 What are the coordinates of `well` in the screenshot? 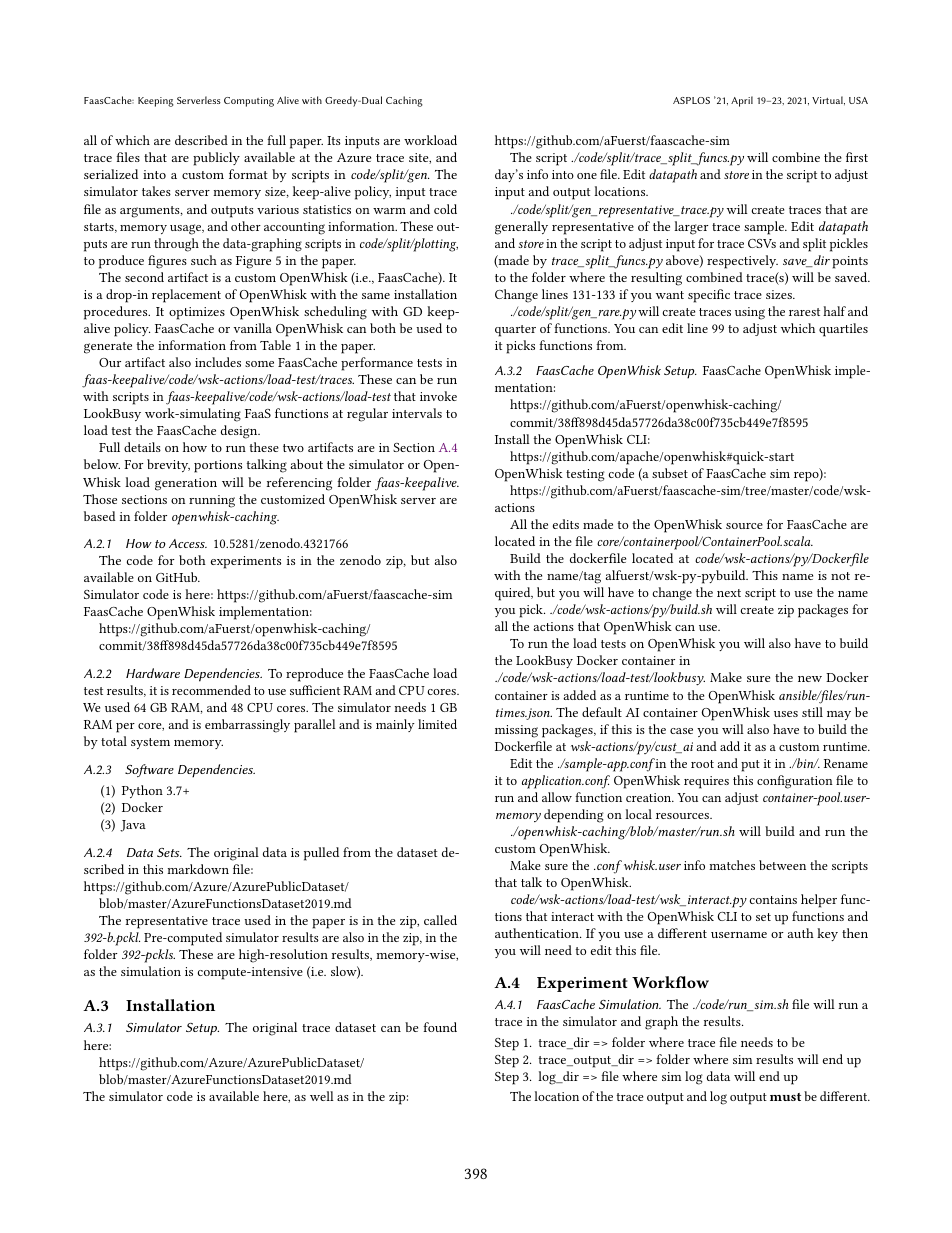 It's located at (322, 1096).
